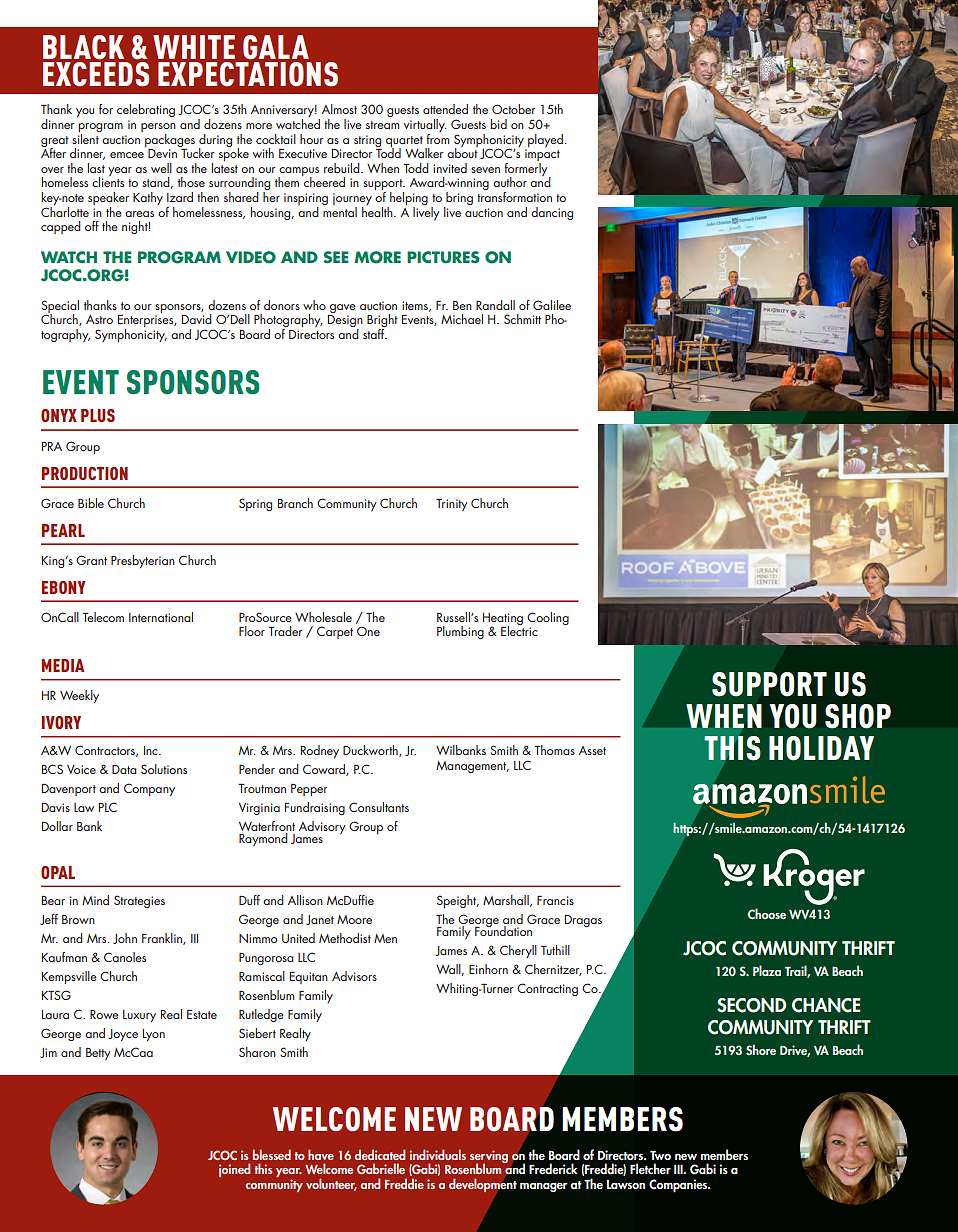 This screenshot has height=1232, width=958. I want to click on joined, so click(234, 1170).
